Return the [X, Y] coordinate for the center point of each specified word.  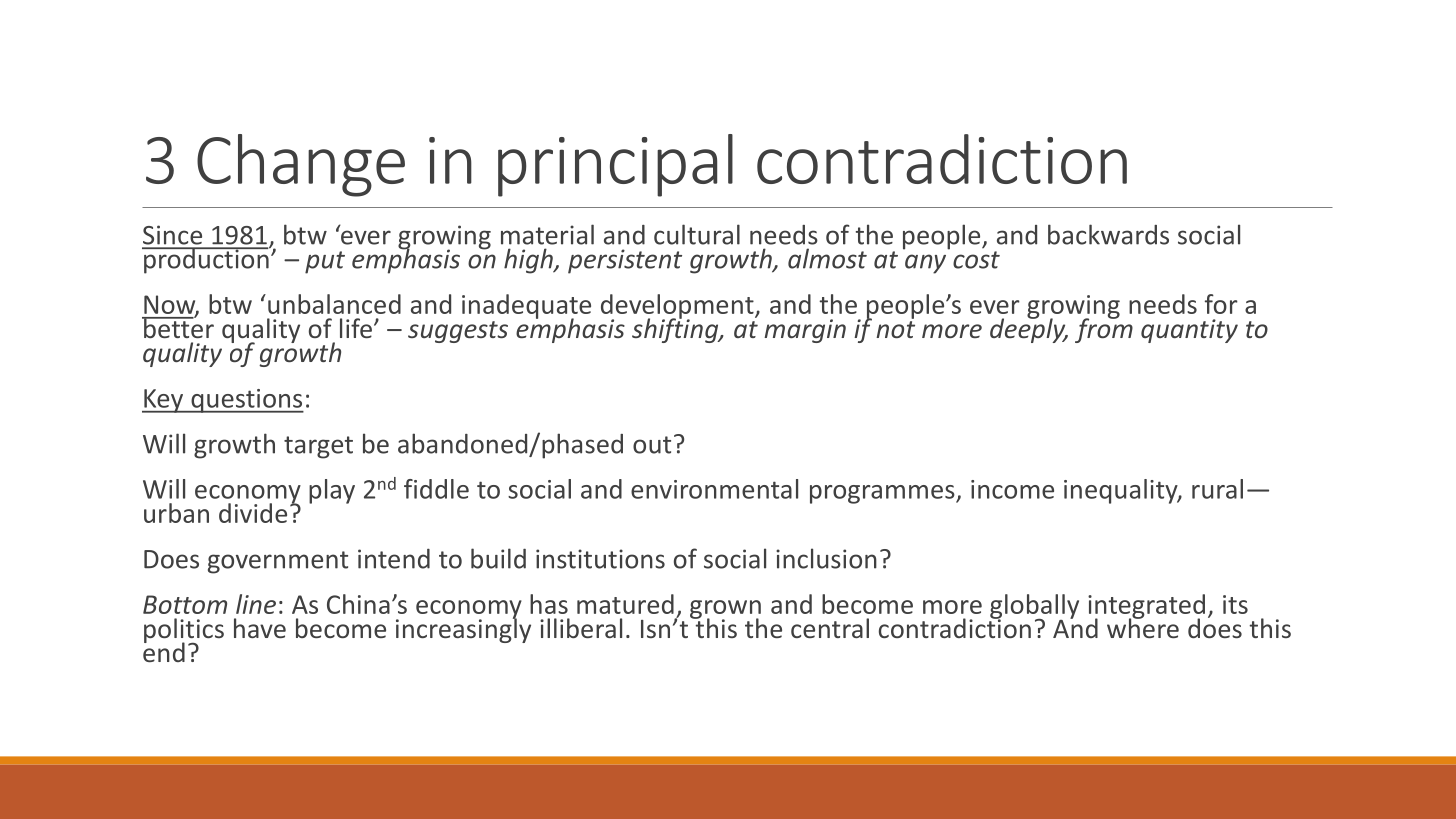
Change [301, 165]
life [356, 328]
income [1012, 489]
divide [253, 513]
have [260, 628]
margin [805, 331]
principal [615, 165]
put [325, 262]
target [318, 447]
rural [1217, 489]
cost [976, 260]
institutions [600, 559]
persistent [625, 261]
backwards [1108, 234]
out [652, 445]
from [1104, 329]
